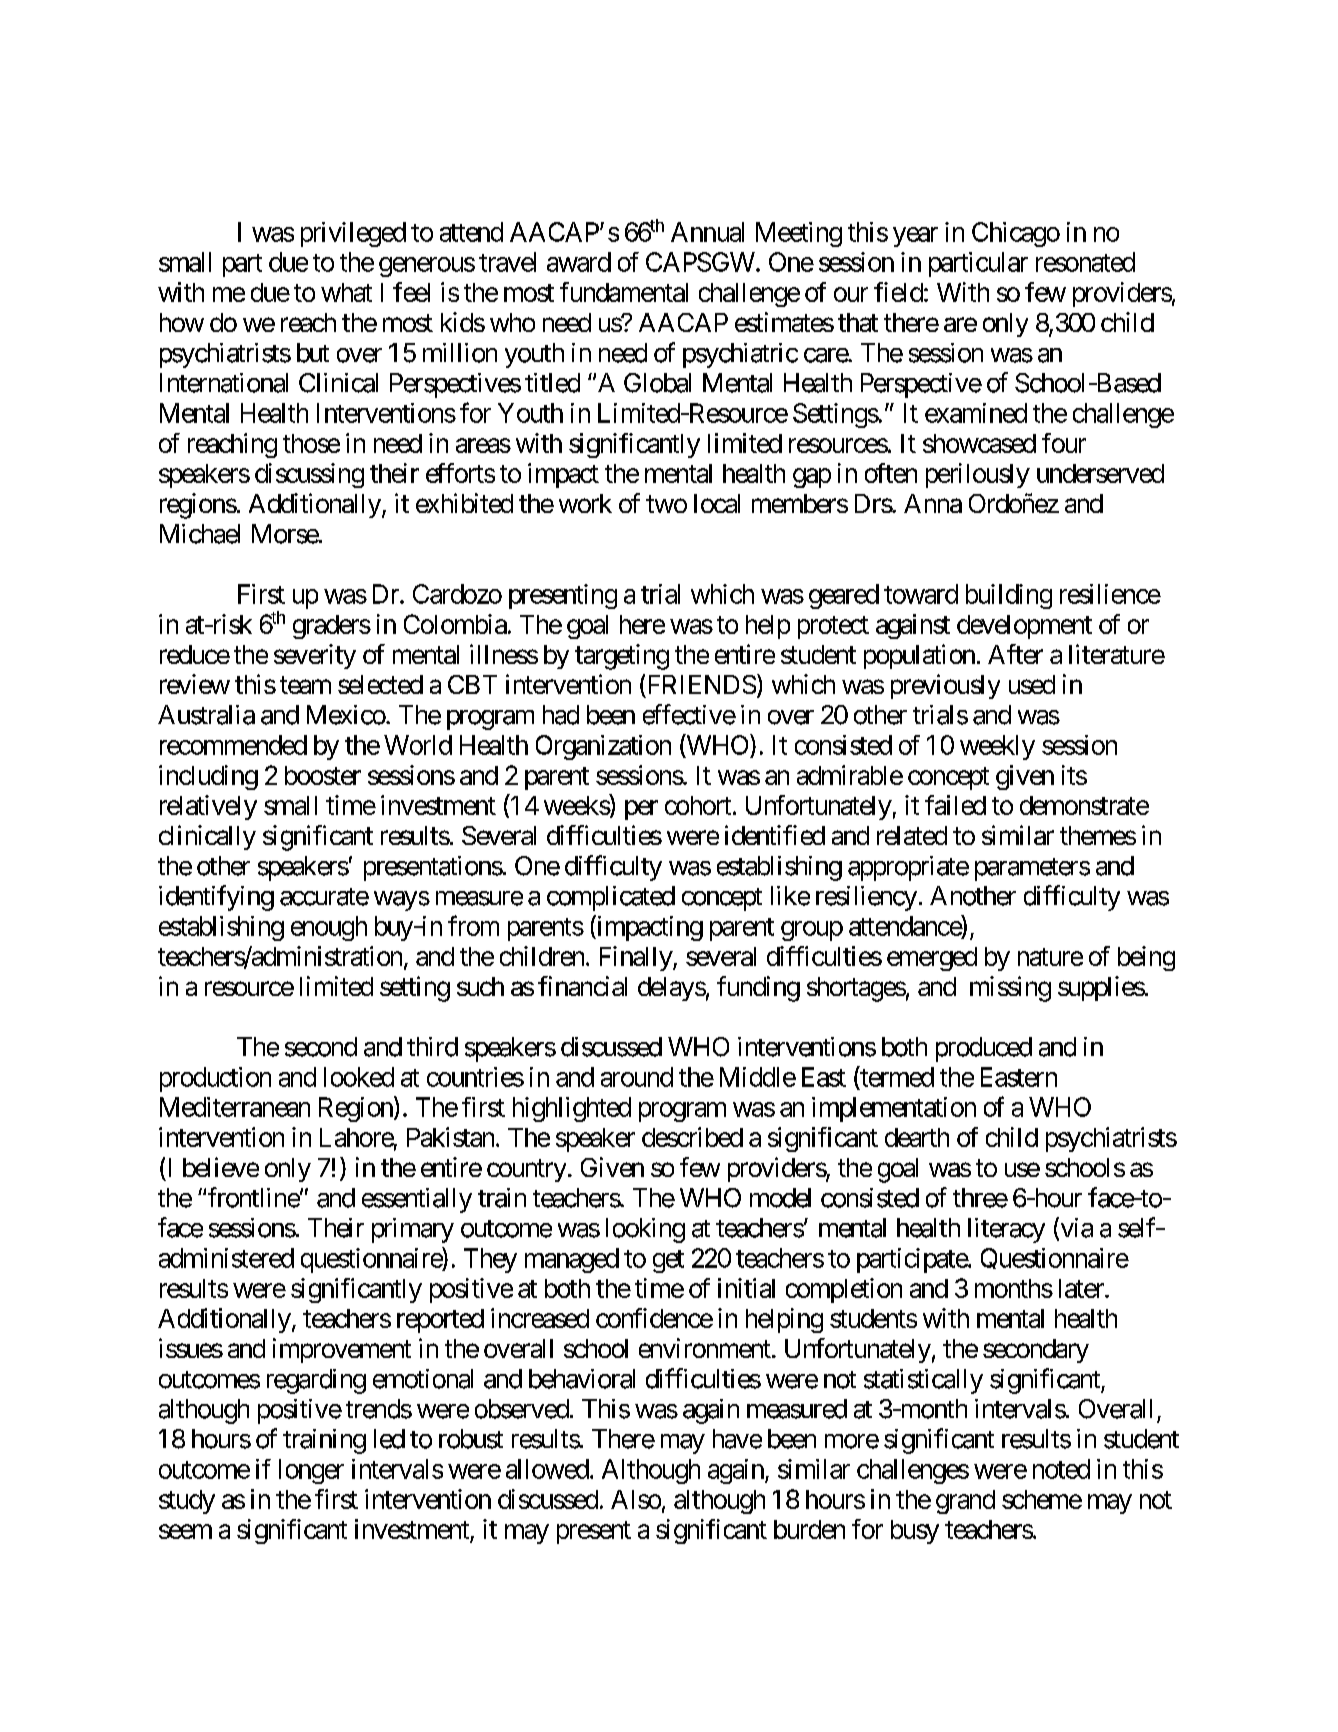  What do you see at coordinates (346, 292) in the image?
I see `what` at bounding box center [346, 292].
